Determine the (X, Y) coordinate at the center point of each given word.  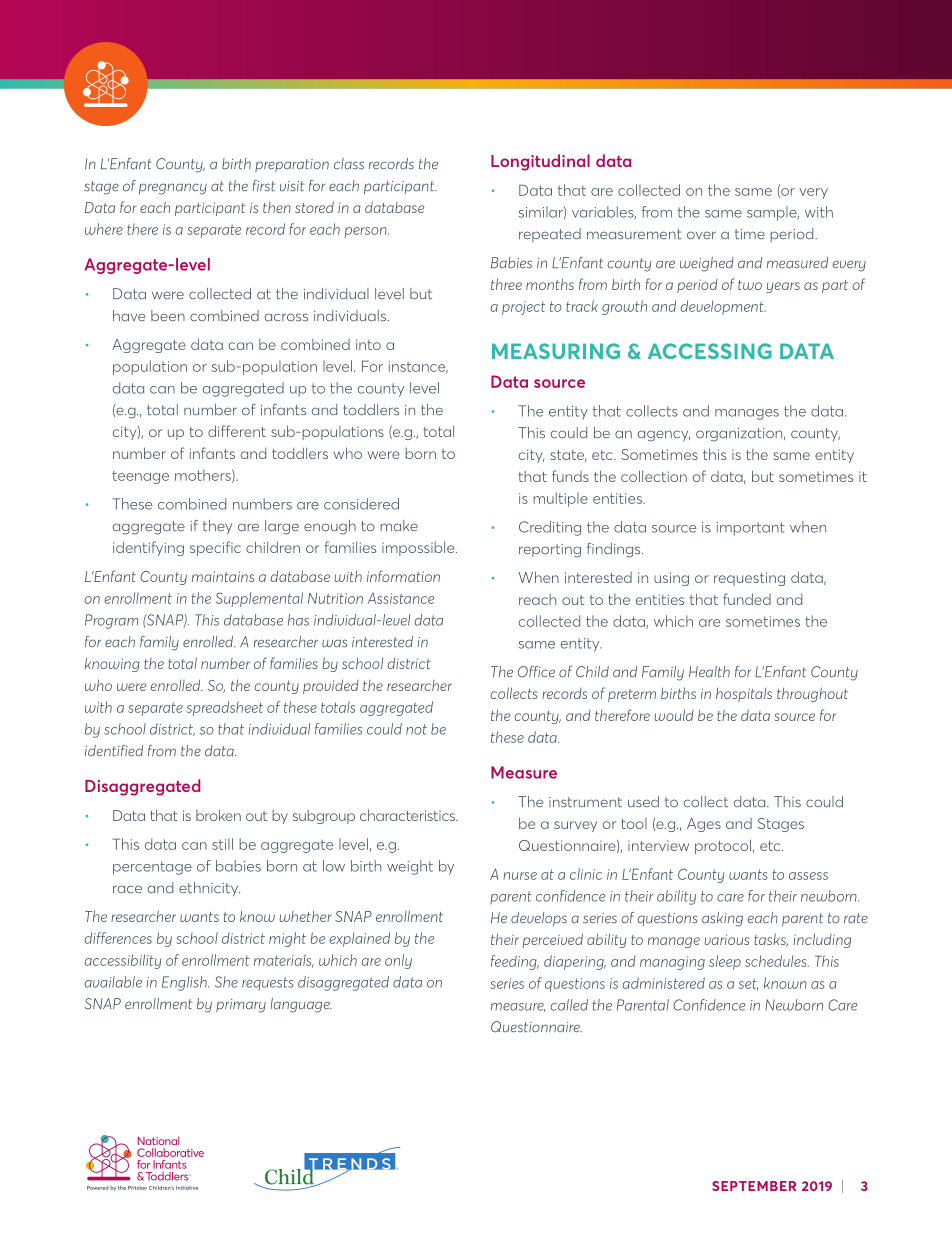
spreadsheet (225, 708)
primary (241, 1006)
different (237, 431)
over (701, 235)
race (127, 889)
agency (664, 436)
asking (722, 919)
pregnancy (173, 189)
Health (709, 672)
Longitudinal (540, 162)
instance (418, 367)
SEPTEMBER (754, 1186)
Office (536, 672)
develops (539, 919)
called (569, 1005)
